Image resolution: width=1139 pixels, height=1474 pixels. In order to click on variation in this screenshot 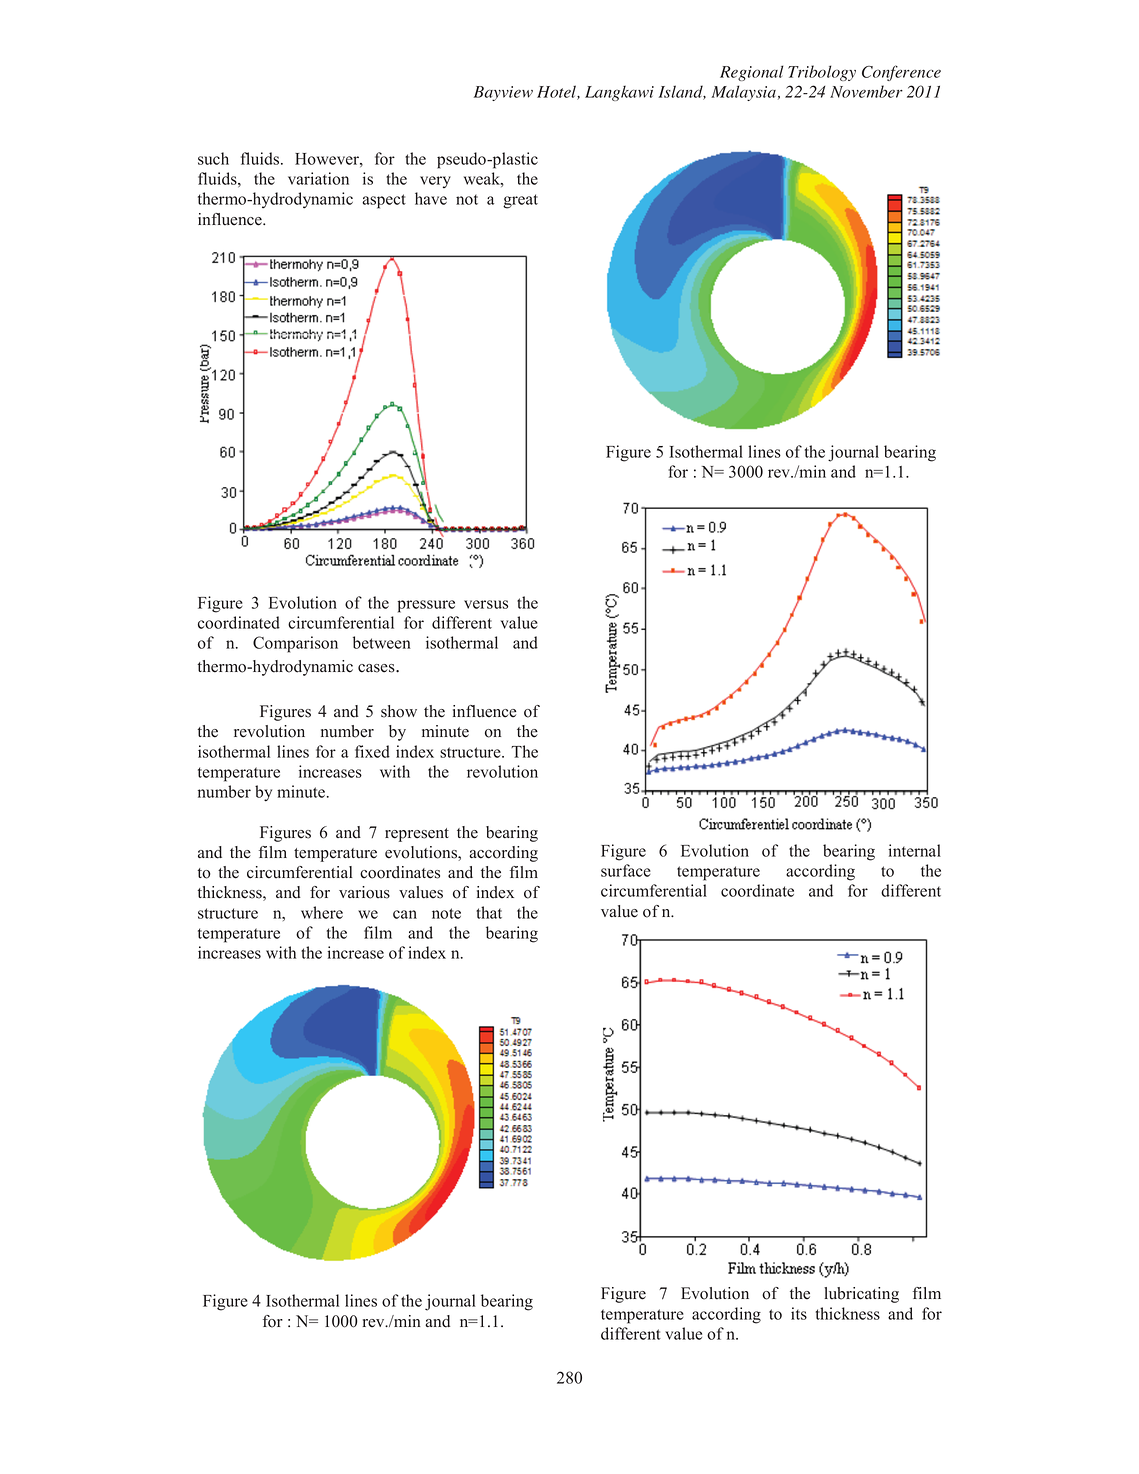, I will do `click(318, 178)`.
